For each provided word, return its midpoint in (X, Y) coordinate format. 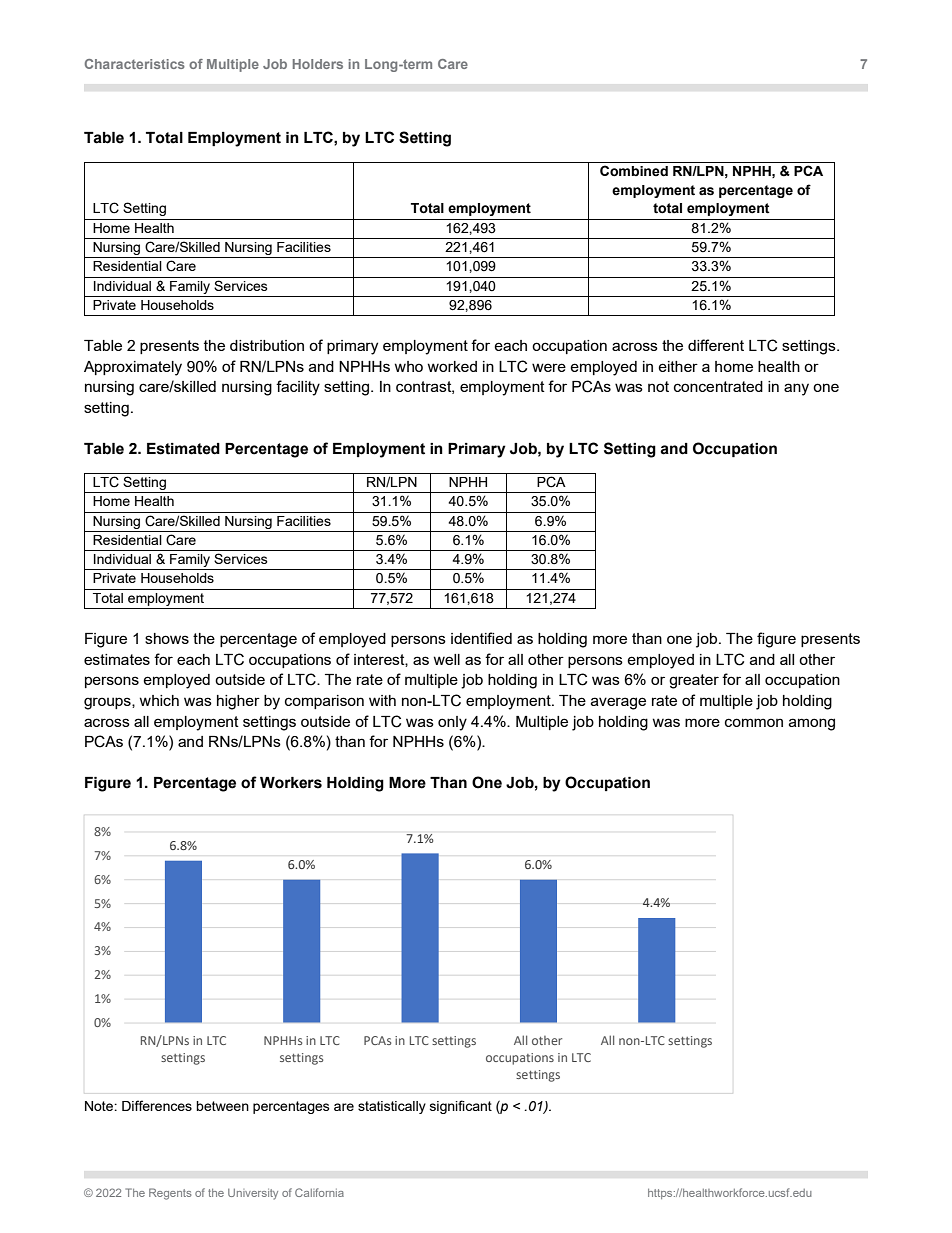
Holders (318, 64)
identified (481, 638)
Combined (634, 171)
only (452, 723)
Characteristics (135, 64)
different (716, 345)
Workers (291, 783)
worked (452, 366)
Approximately (133, 368)
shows (167, 638)
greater (694, 681)
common (754, 722)
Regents (170, 1194)
